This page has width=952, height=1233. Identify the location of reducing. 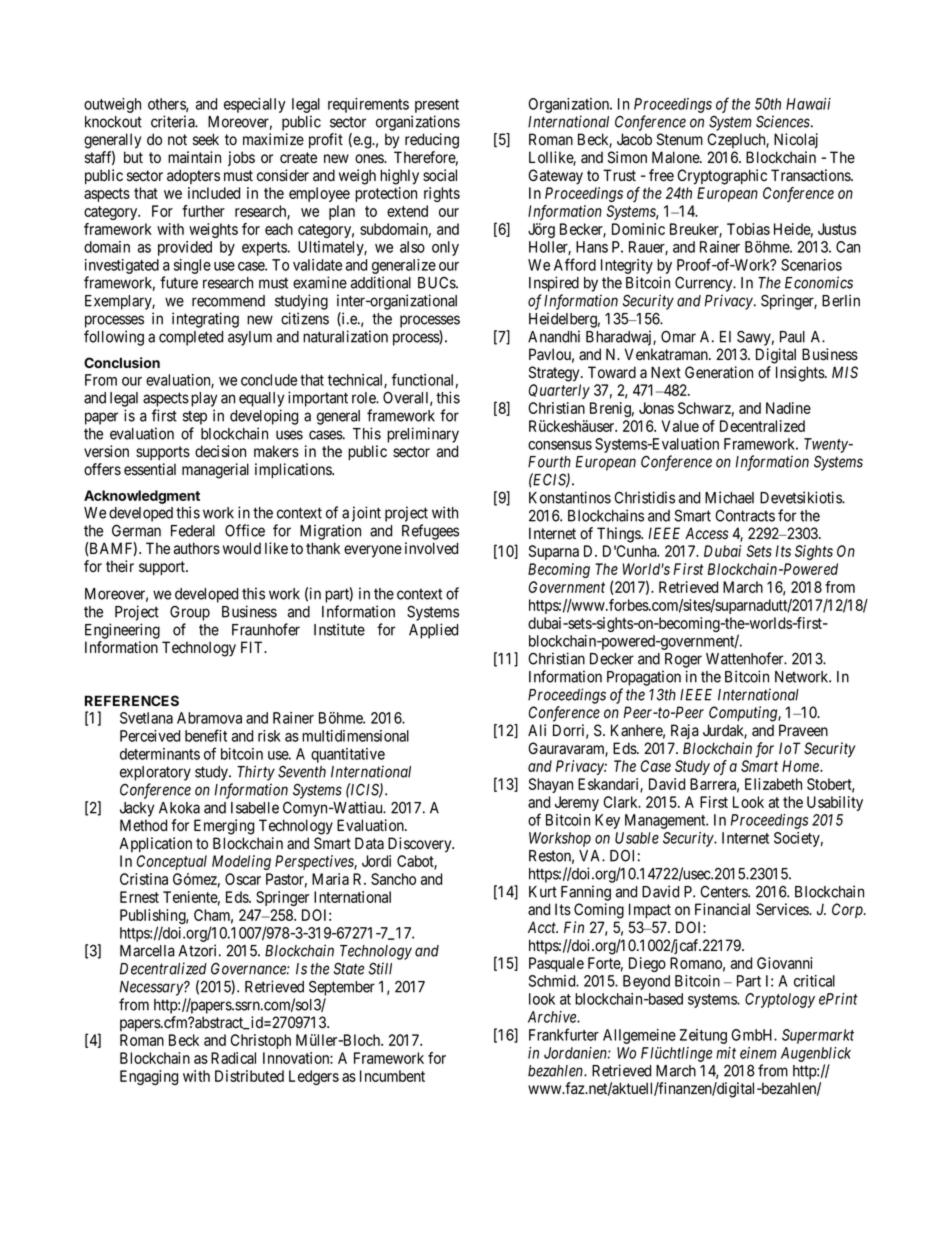
(432, 141).
